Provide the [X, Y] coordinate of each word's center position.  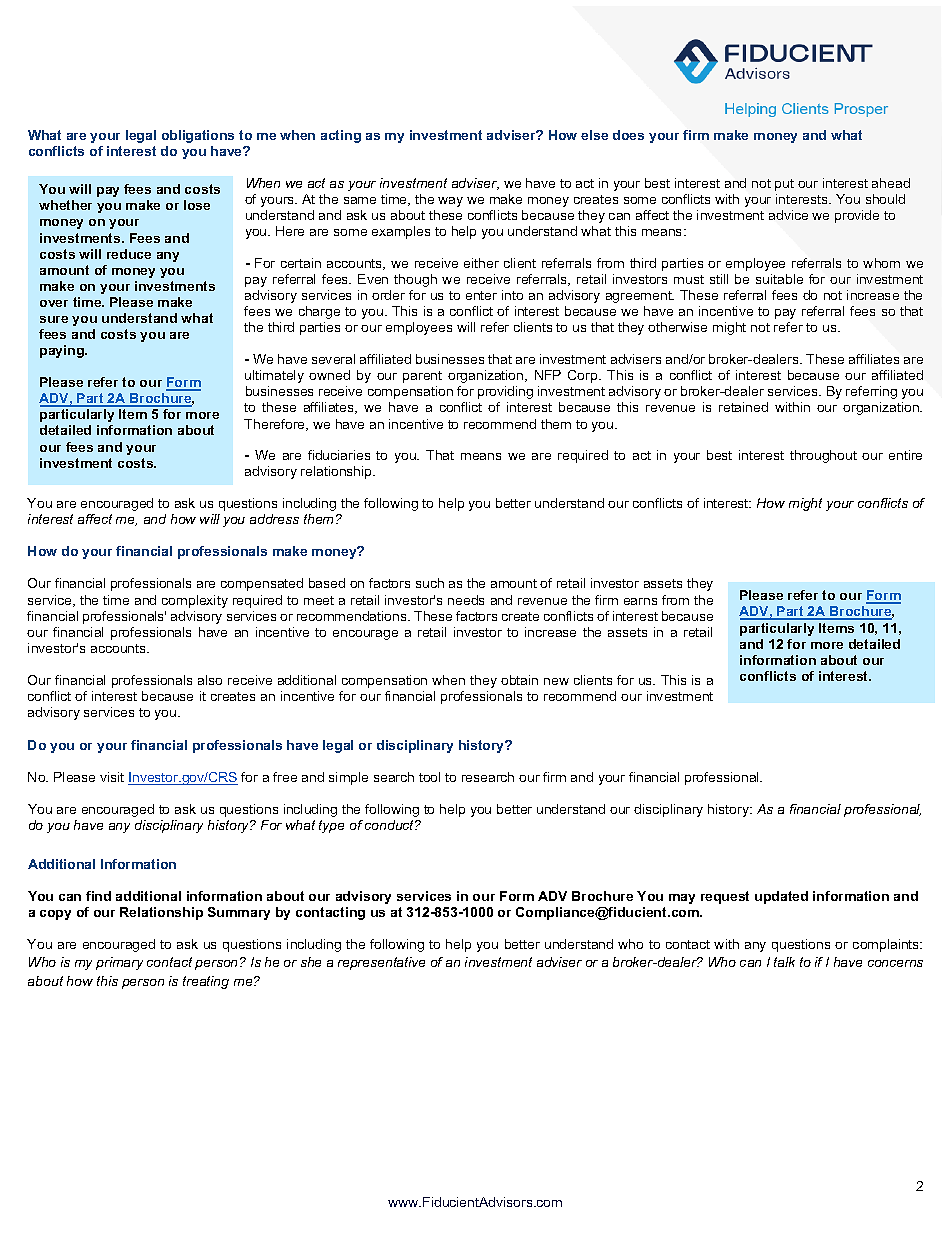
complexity [195, 601]
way [450, 202]
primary [119, 963]
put [784, 185]
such [430, 583]
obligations [198, 136]
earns [640, 601]
